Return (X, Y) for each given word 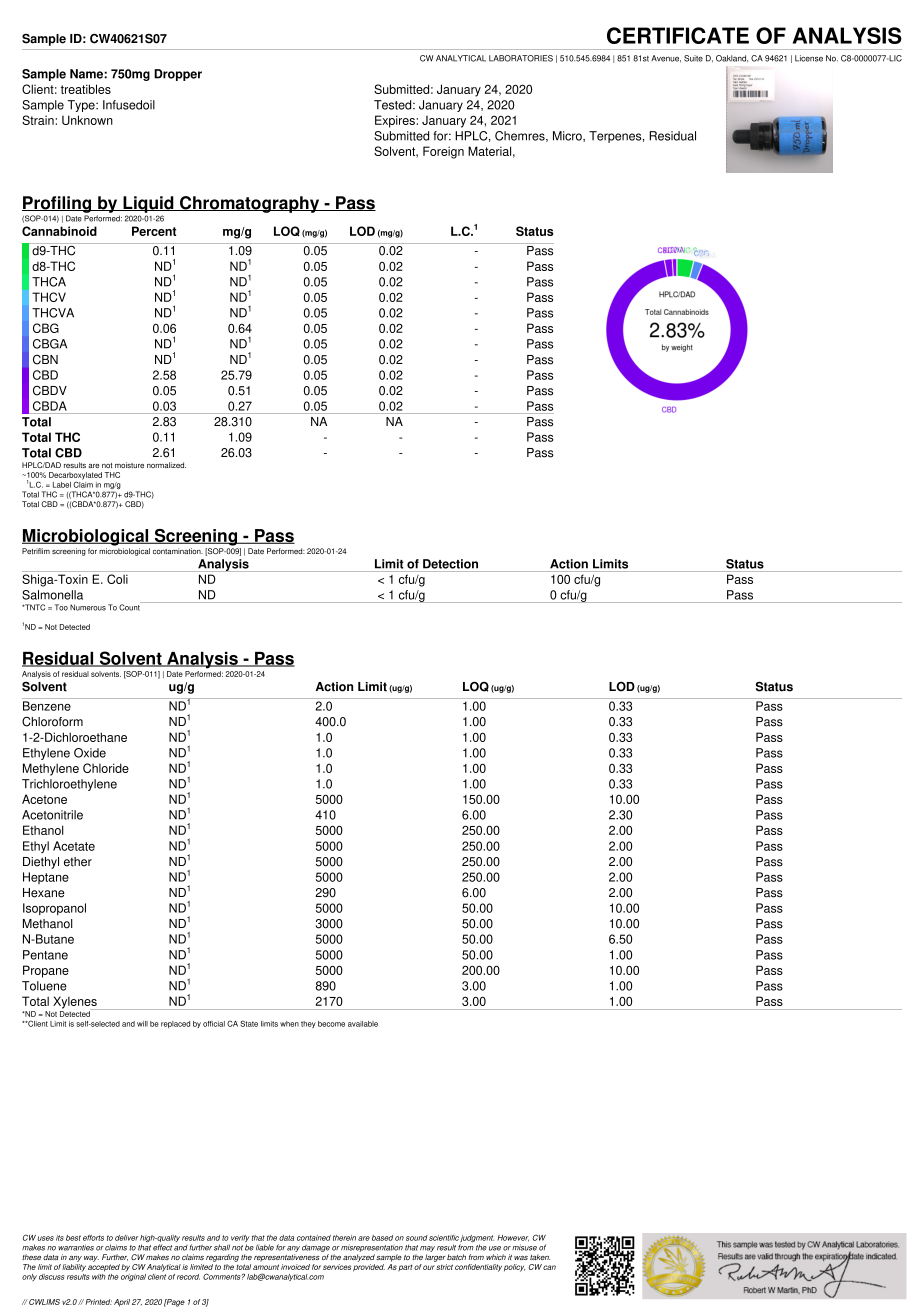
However (513, 1238)
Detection (450, 564)
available (363, 1024)
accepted (104, 1268)
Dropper (178, 75)
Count (130, 606)
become (331, 1024)
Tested (394, 105)
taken (540, 1257)
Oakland (732, 59)
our (429, 1267)
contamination (178, 551)
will (142, 1024)
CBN (45, 360)
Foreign (443, 152)
